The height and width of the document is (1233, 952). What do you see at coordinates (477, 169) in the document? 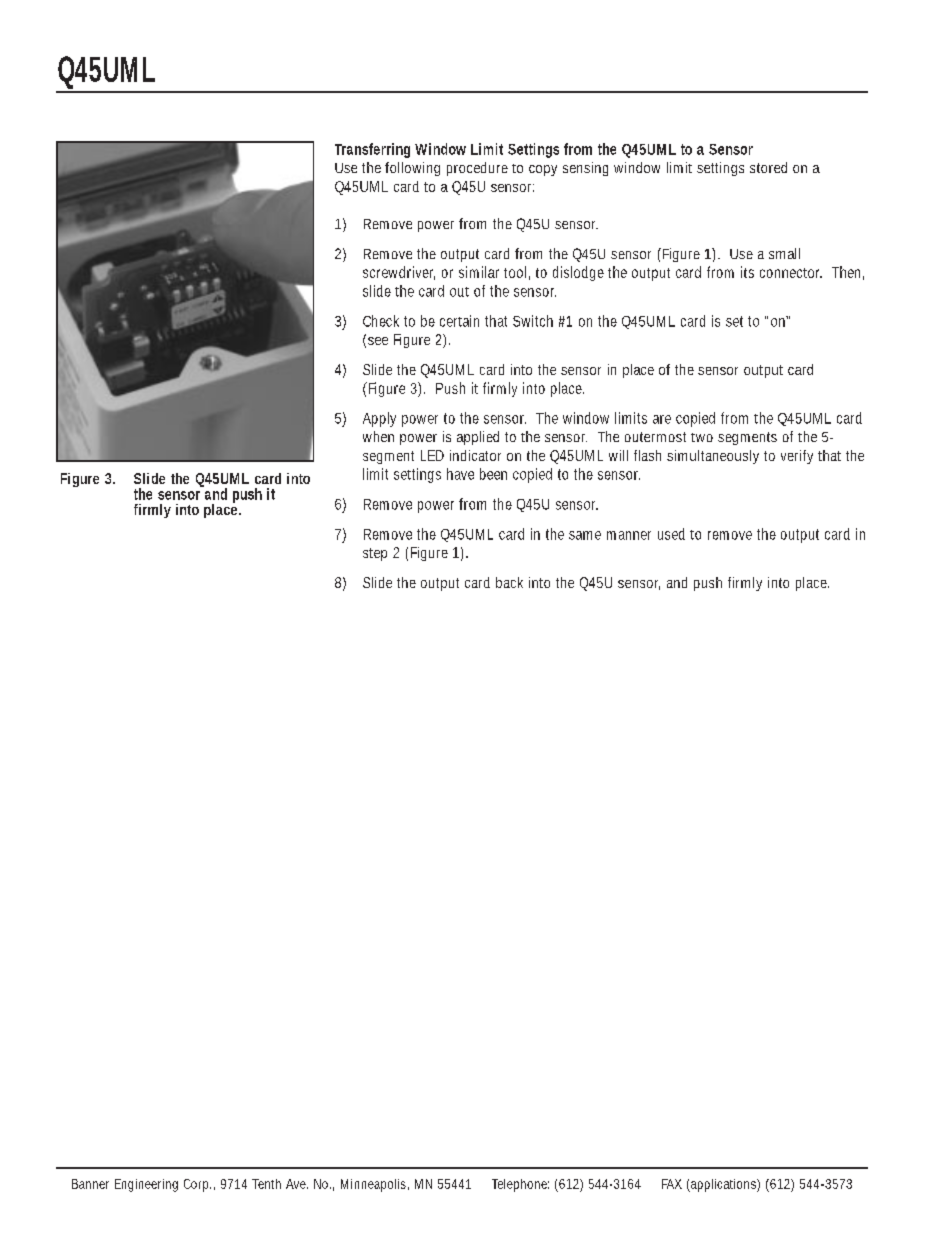
I see `procedure` at bounding box center [477, 169].
